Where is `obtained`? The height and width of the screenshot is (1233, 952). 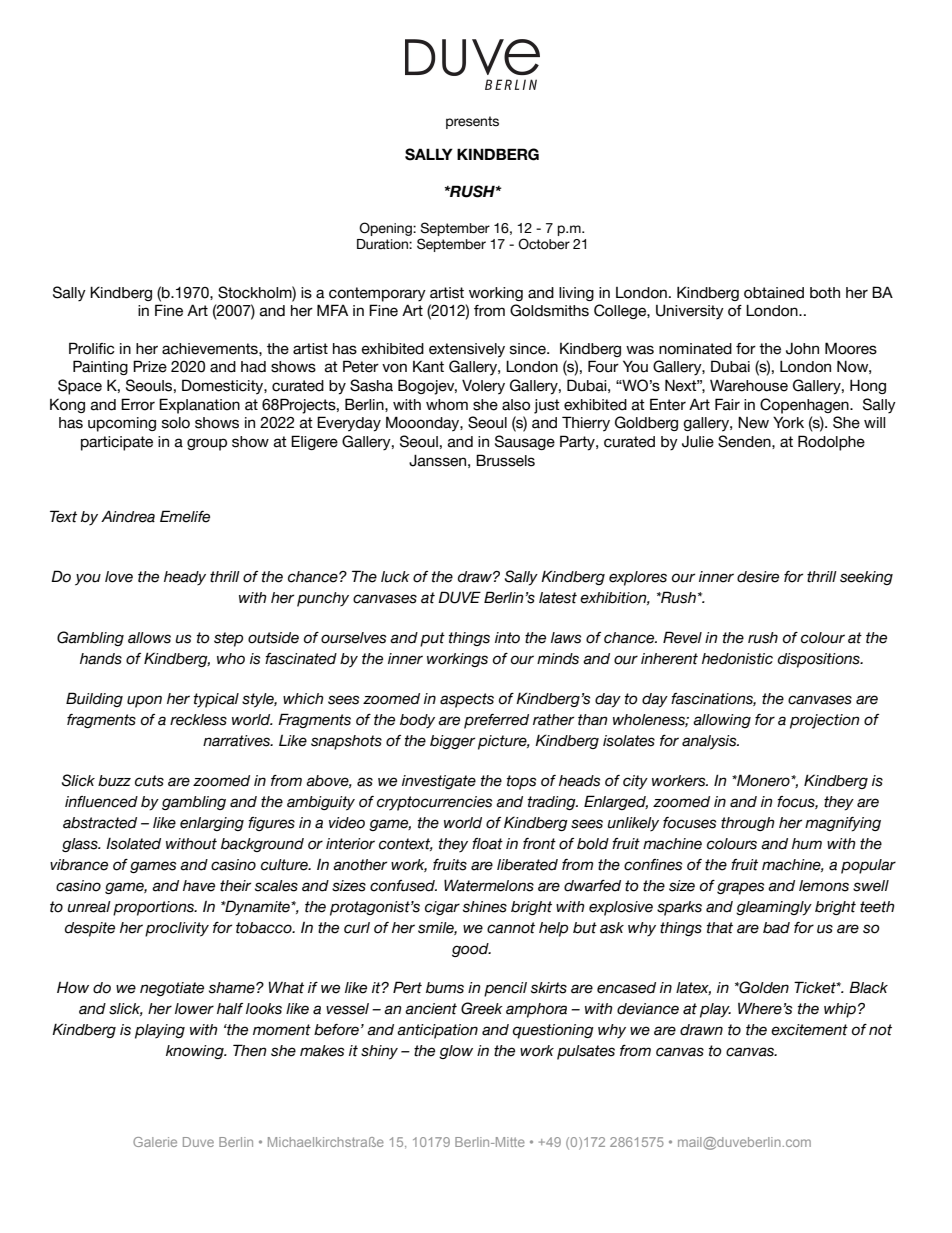 obtained is located at coordinates (774, 293).
